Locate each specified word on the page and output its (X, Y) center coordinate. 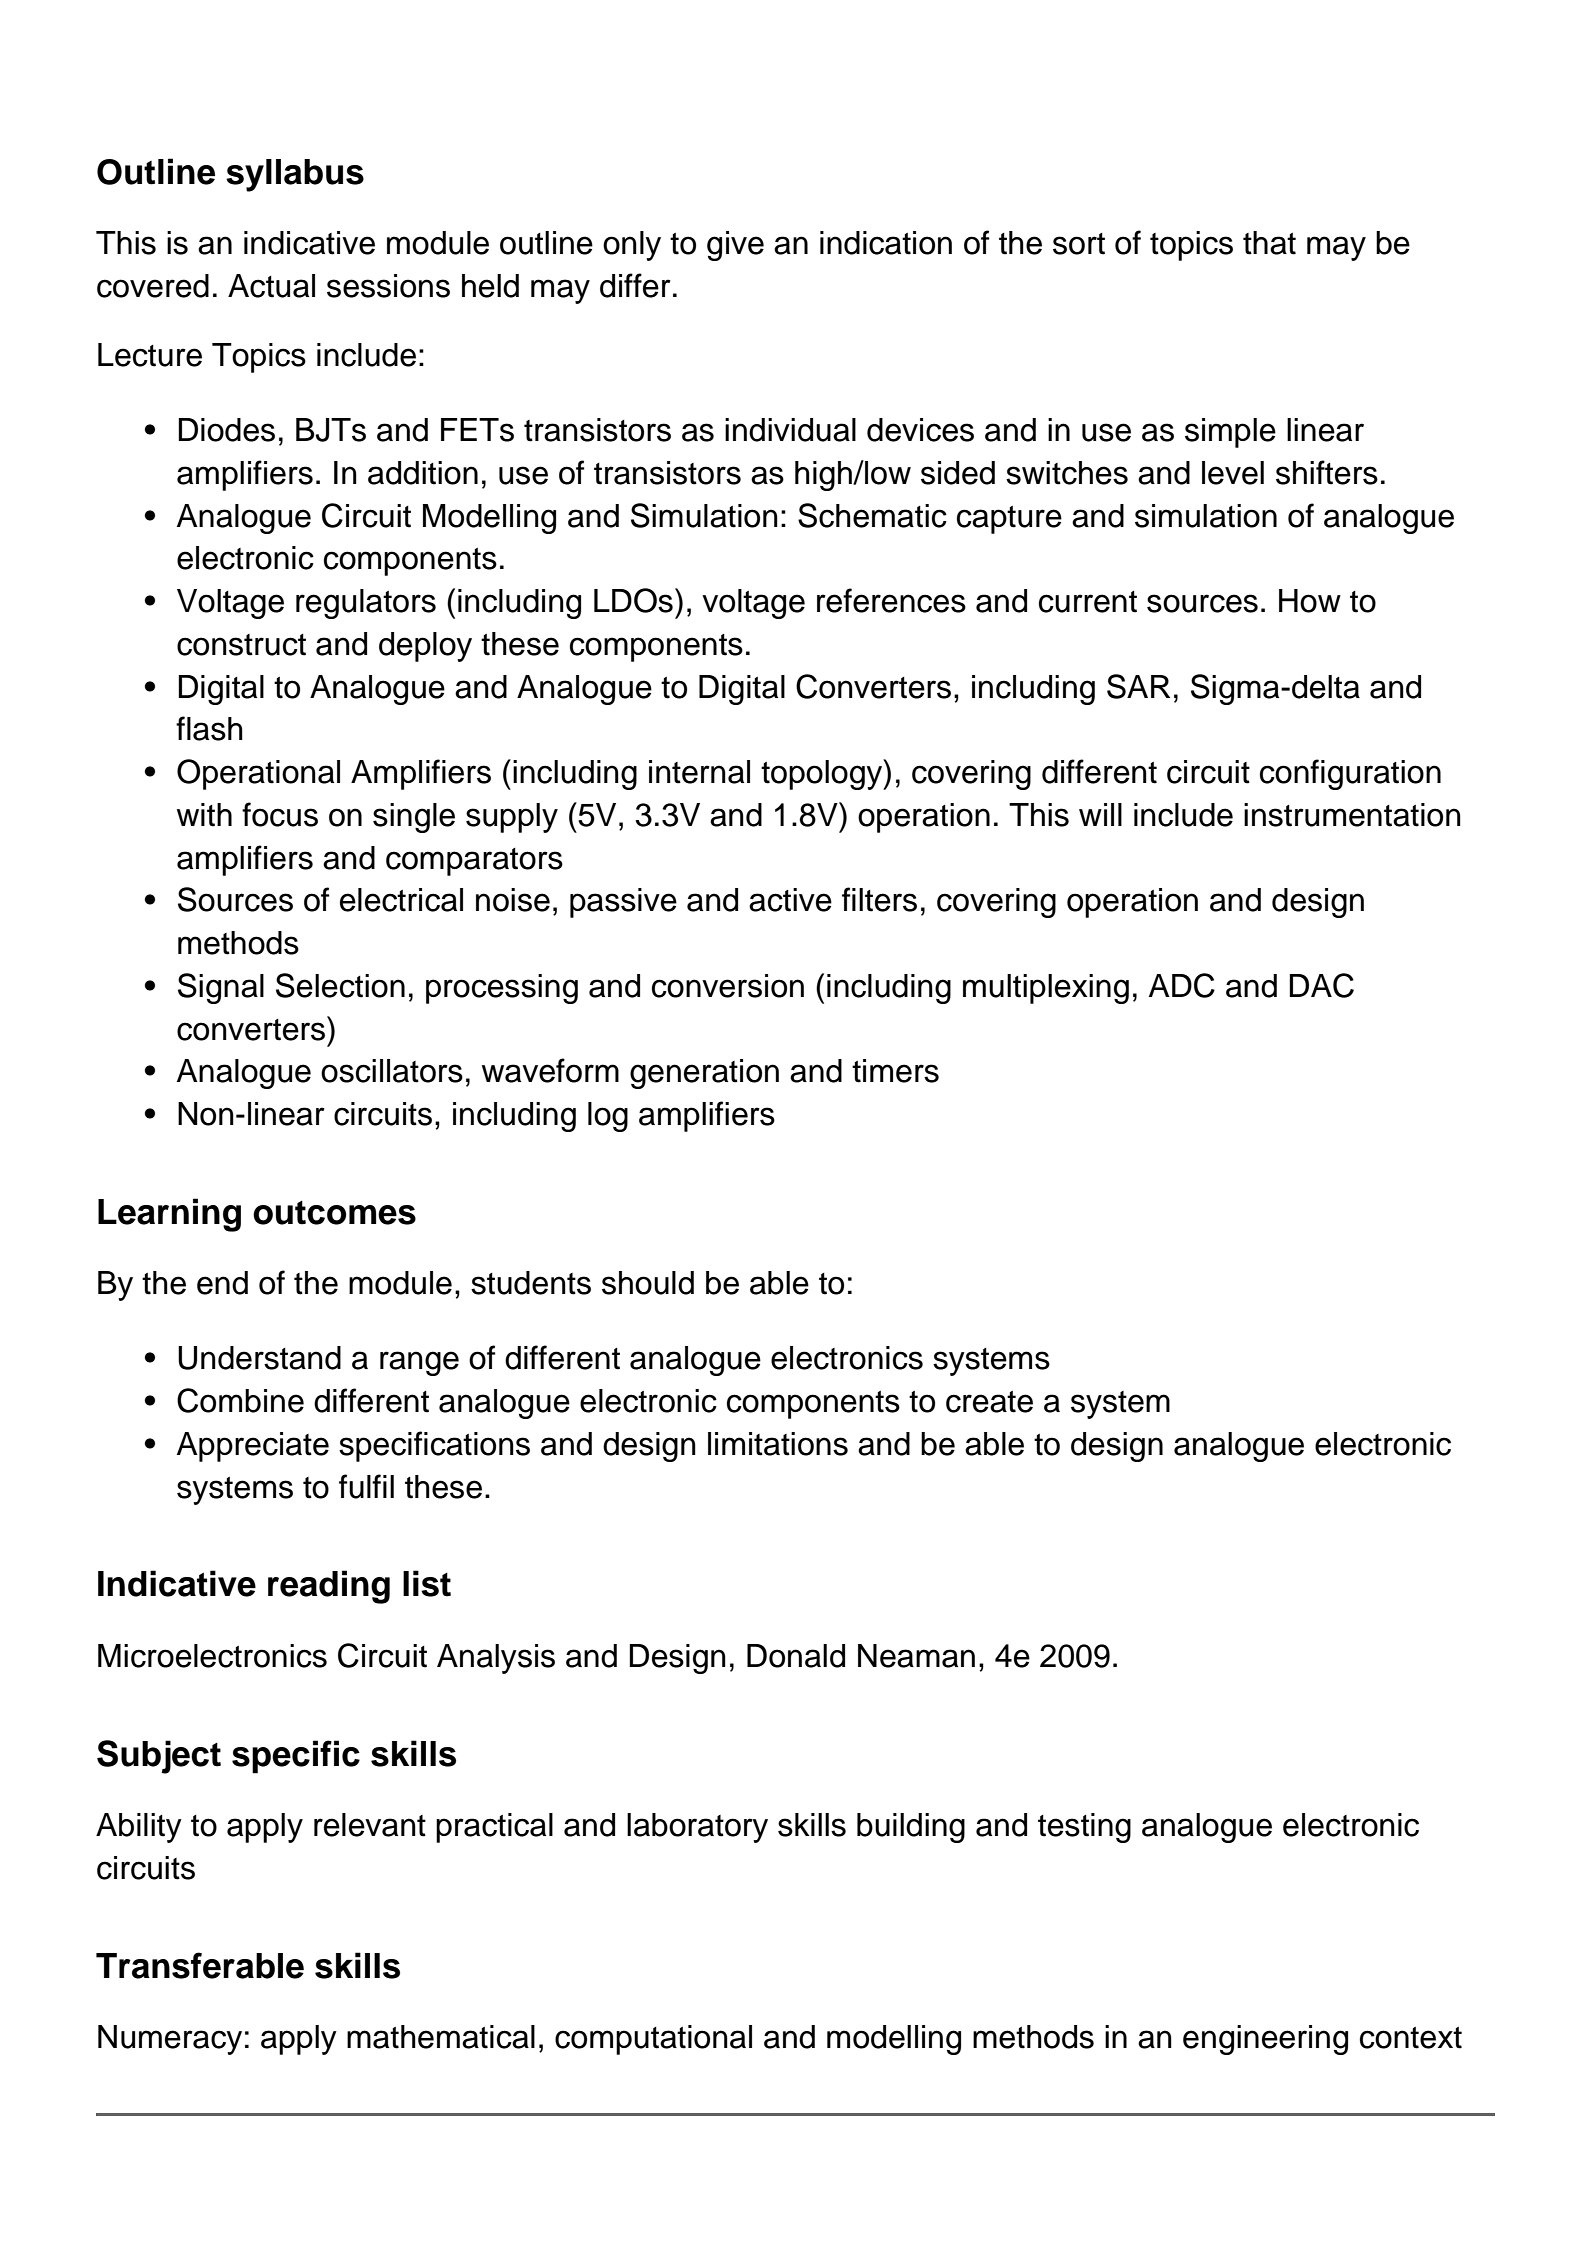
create (989, 1402)
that (1269, 243)
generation (704, 1074)
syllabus (295, 175)
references (891, 600)
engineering (1265, 2040)
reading (329, 1587)
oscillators (392, 1071)
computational (653, 2040)
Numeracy (170, 2040)
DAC (1321, 985)
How (1310, 601)
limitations (778, 1444)
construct (241, 645)
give (735, 246)
